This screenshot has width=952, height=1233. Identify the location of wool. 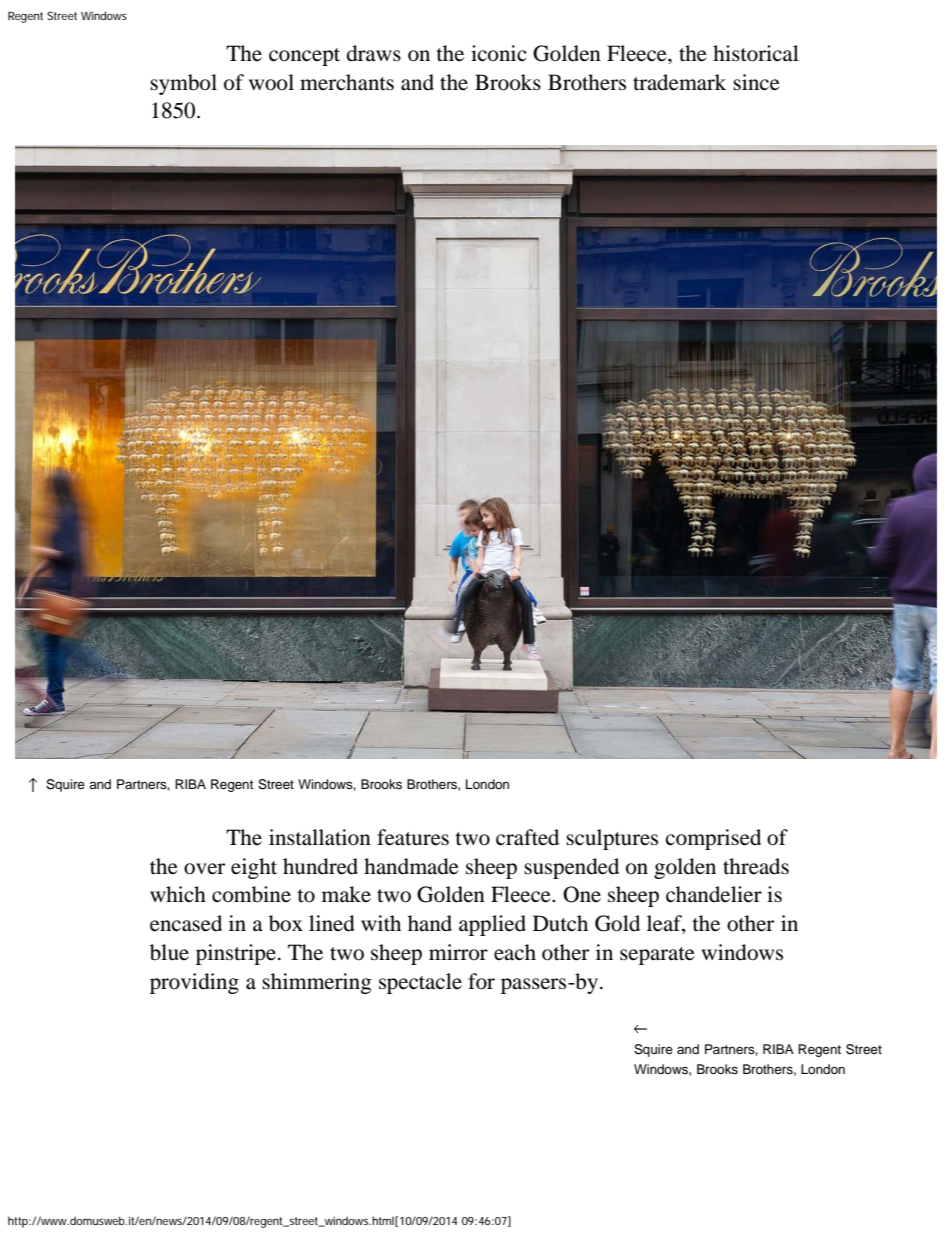
(271, 82).
